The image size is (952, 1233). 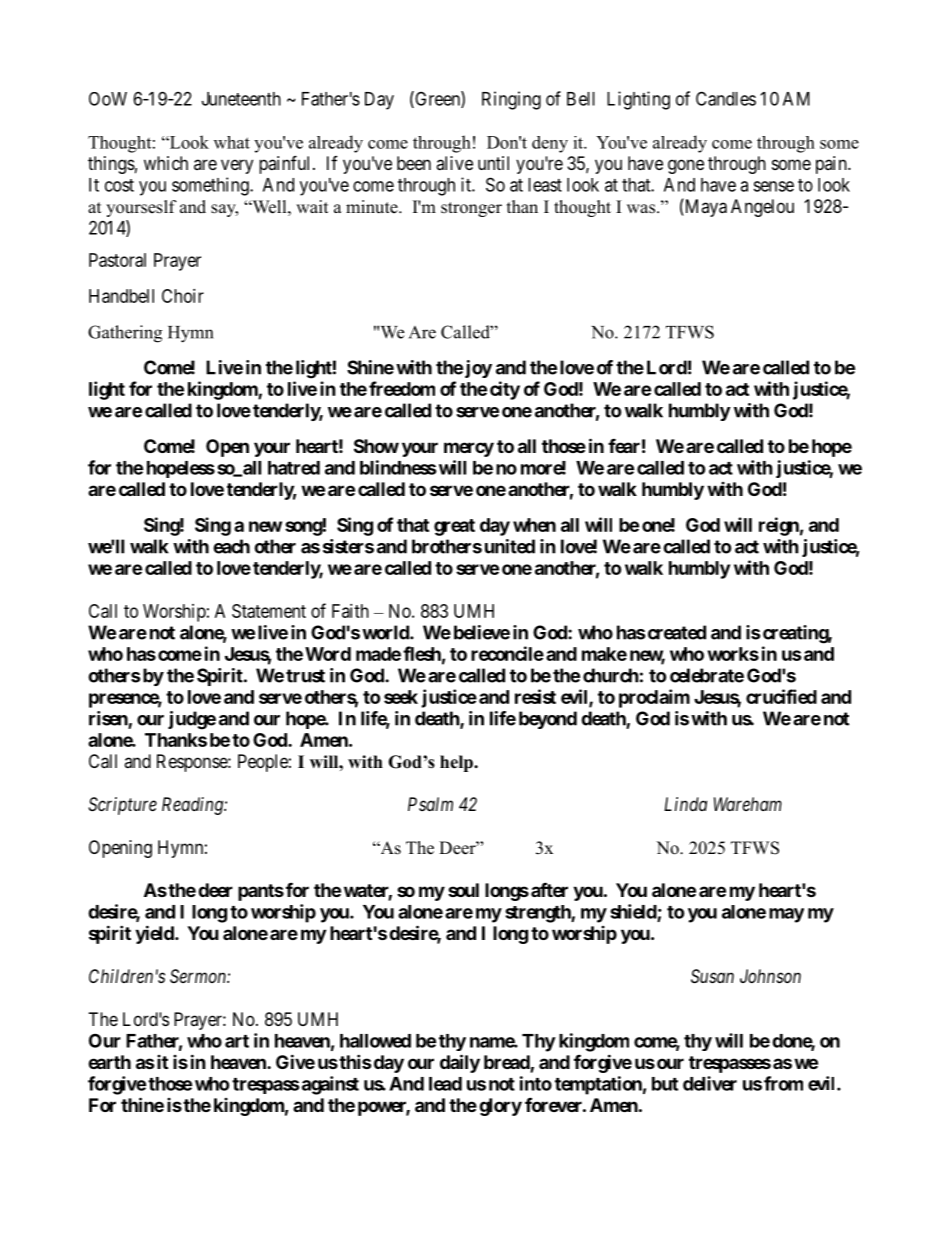 What do you see at coordinates (686, 166) in the screenshot?
I see `gone` at bounding box center [686, 166].
